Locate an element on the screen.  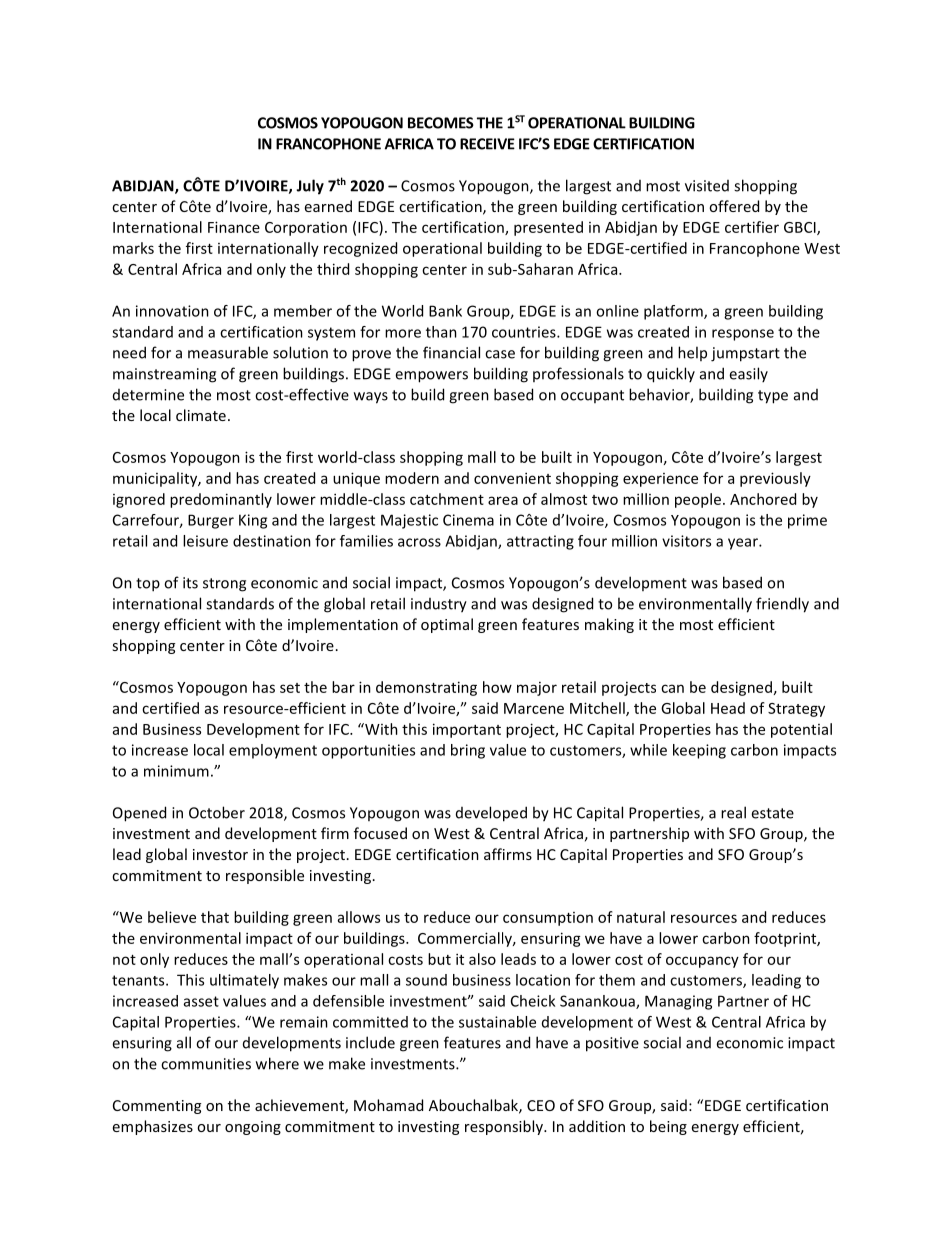
visited is located at coordinates (707, 186).
